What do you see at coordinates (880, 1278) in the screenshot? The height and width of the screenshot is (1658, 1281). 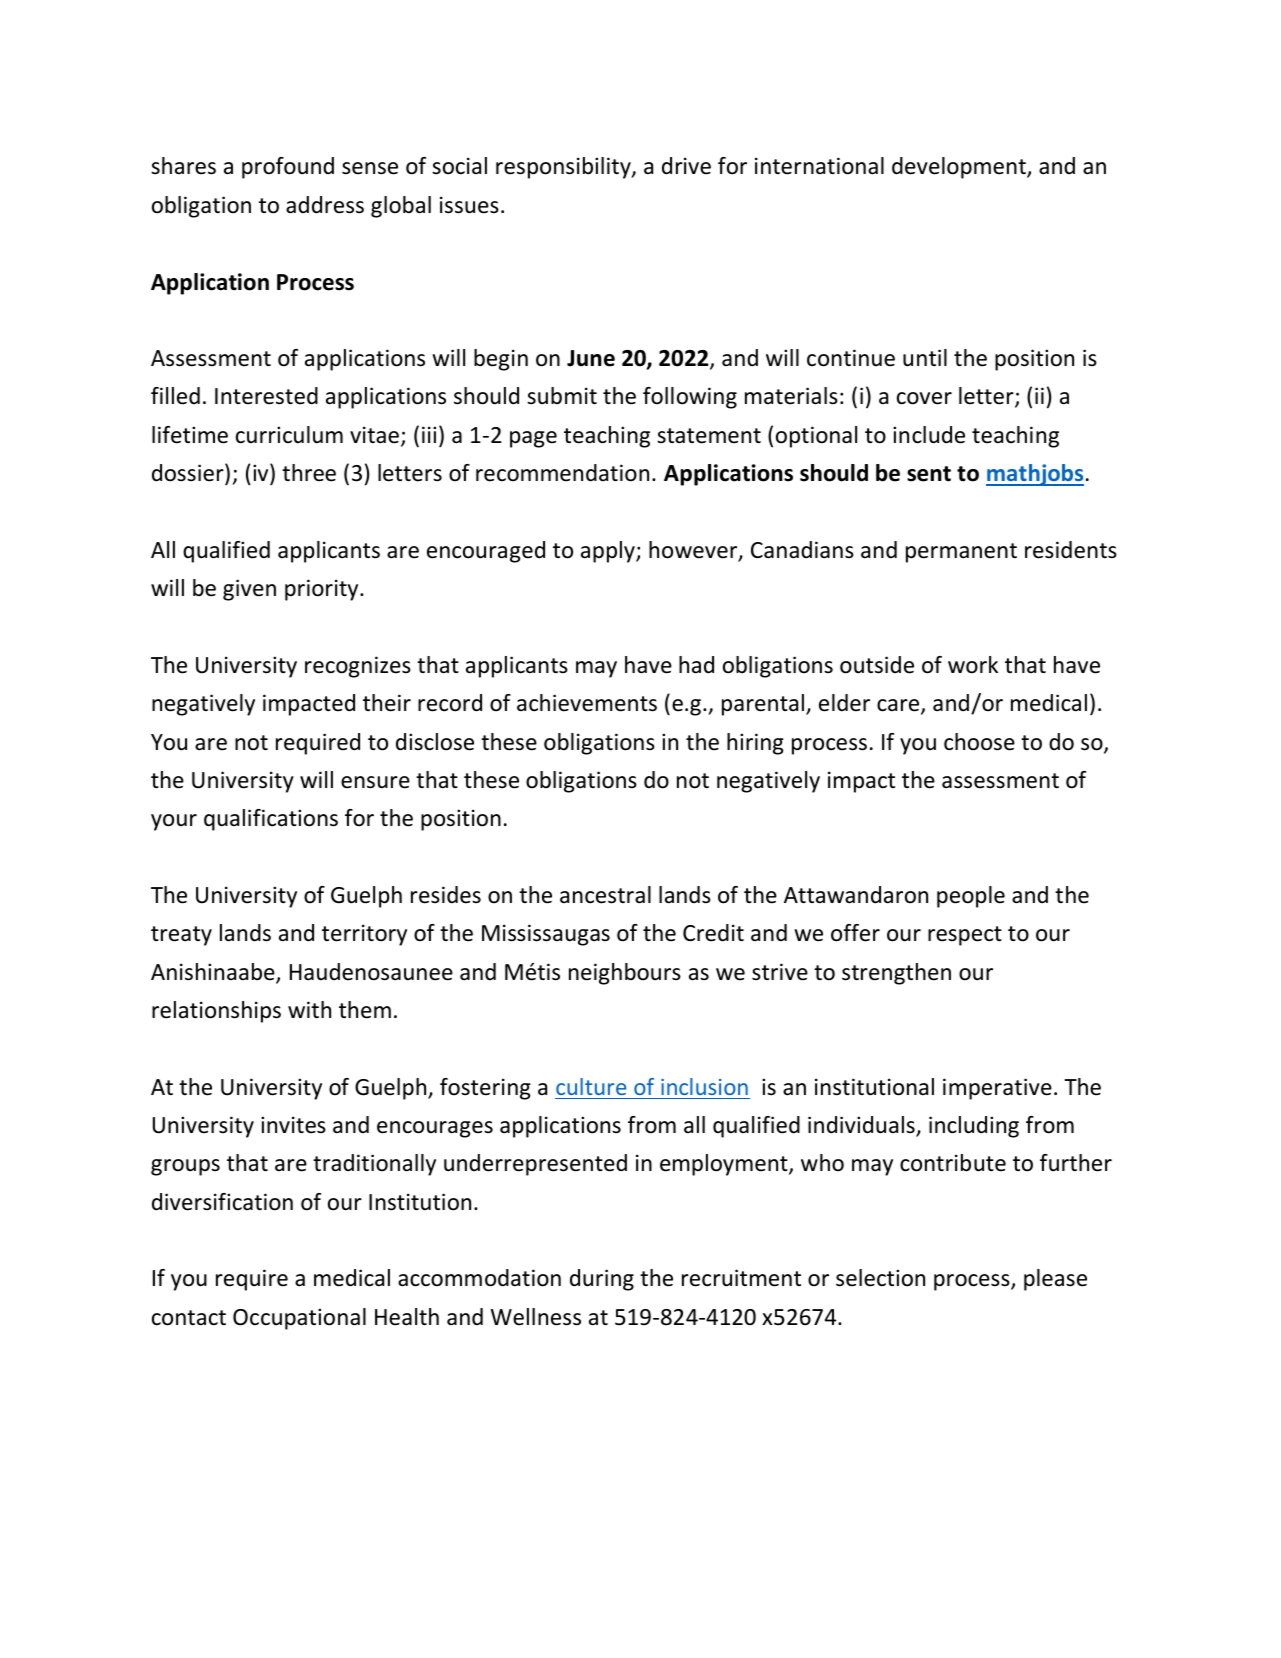 I see `selection` at bounding box center [880, 1278].
